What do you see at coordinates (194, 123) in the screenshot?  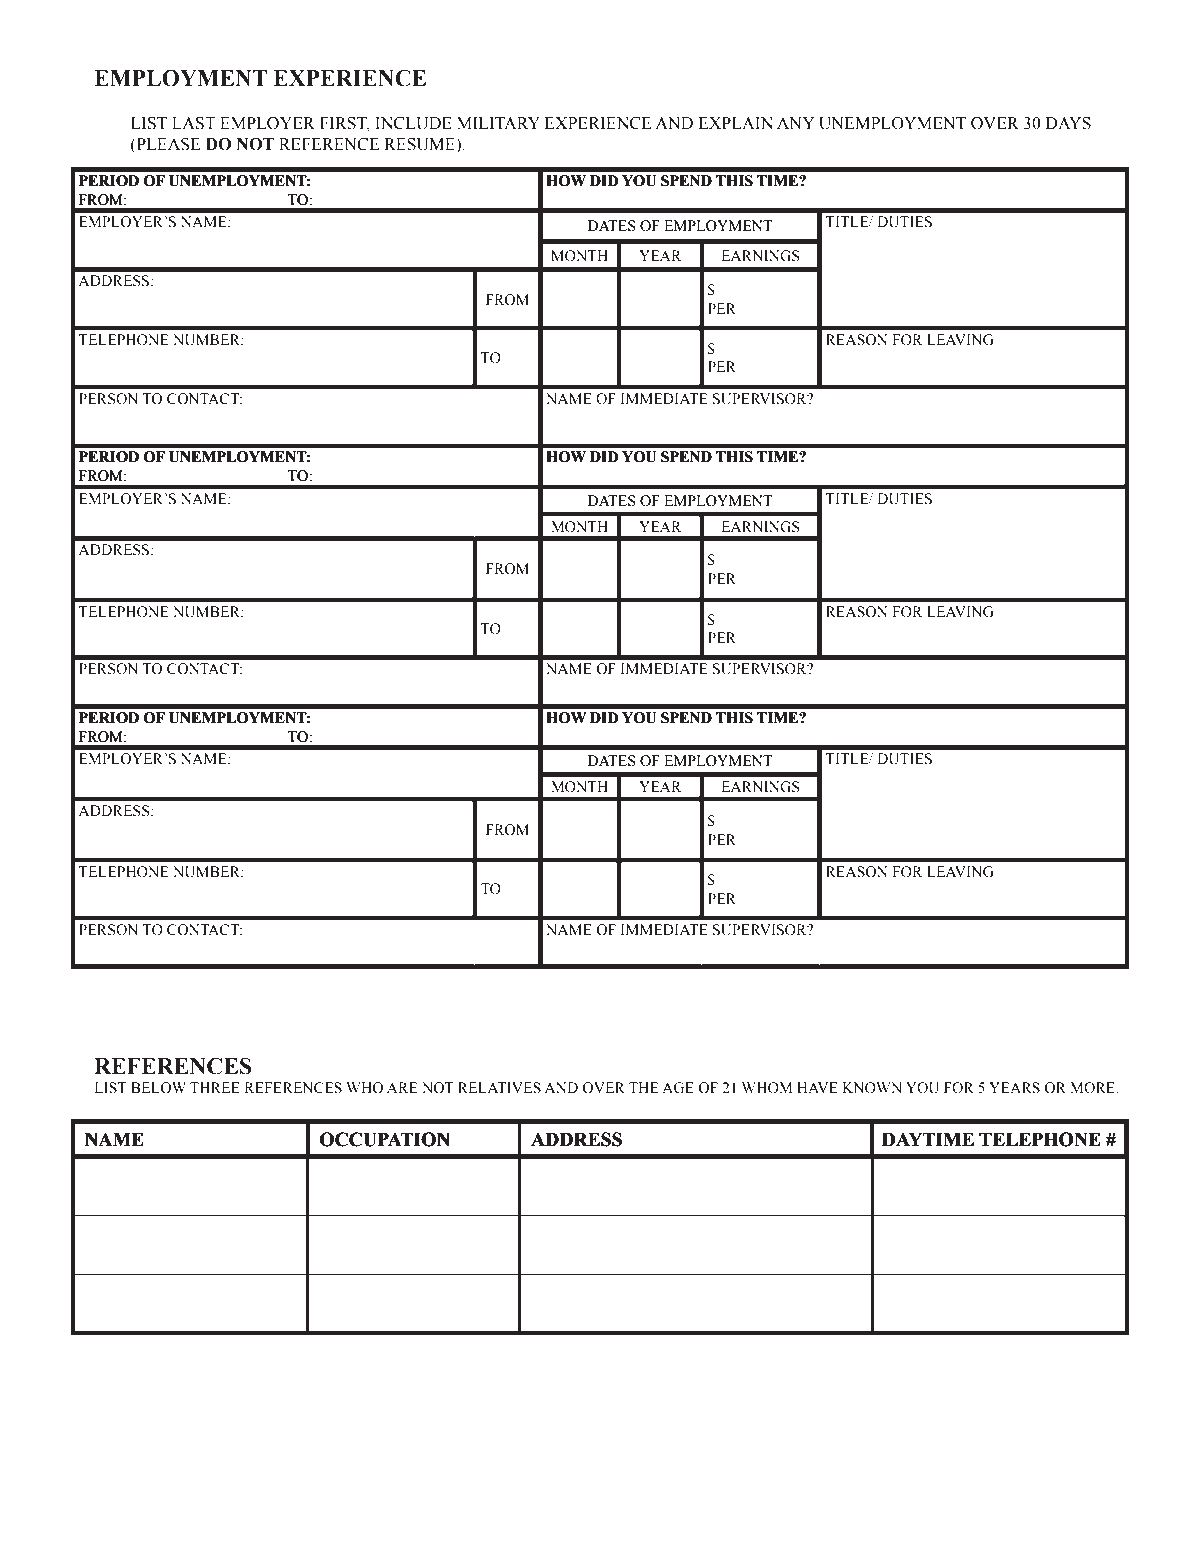 I see `LAST` at bounding box center [194, 123].
